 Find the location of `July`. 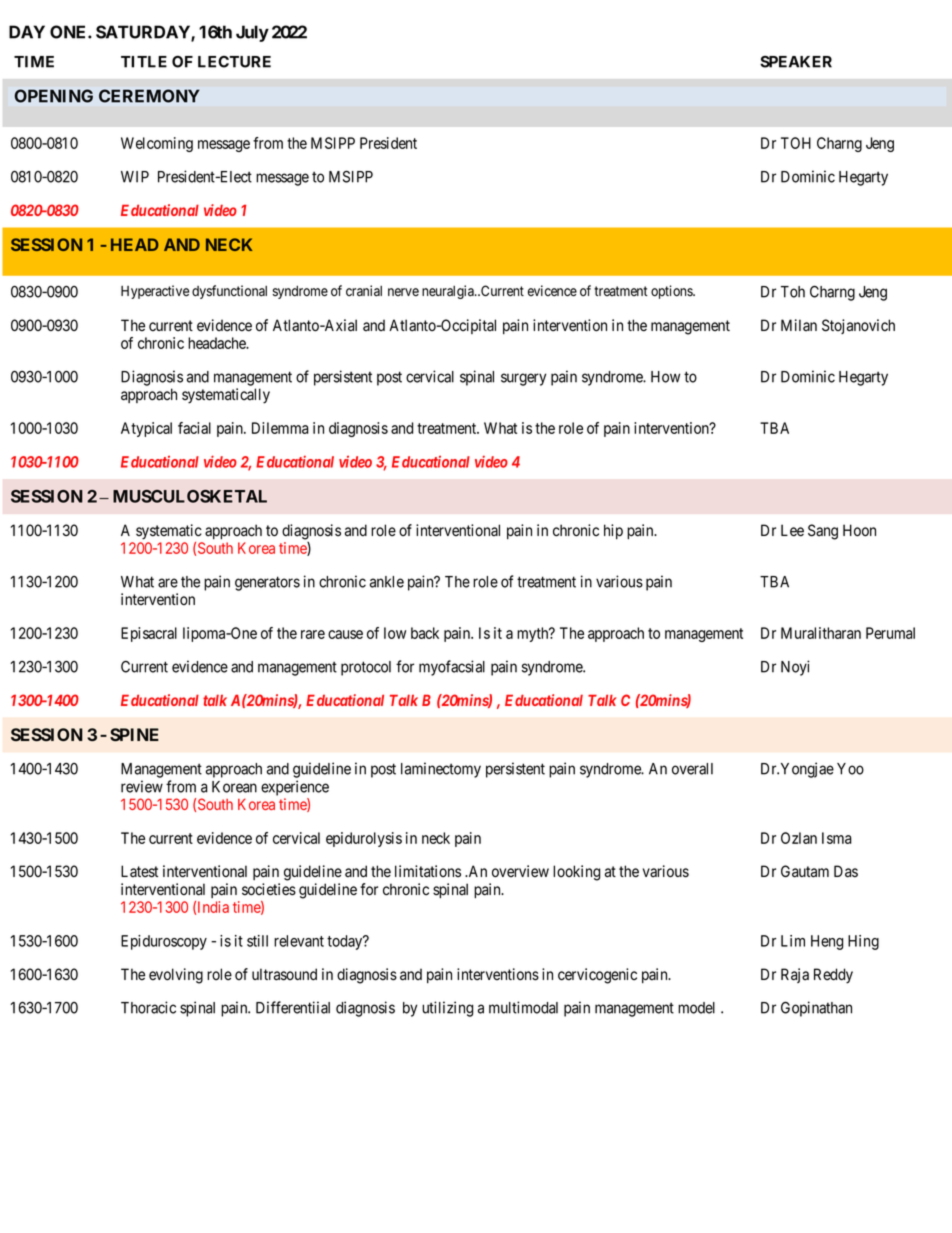

July is located at coordinates (252, 33).
